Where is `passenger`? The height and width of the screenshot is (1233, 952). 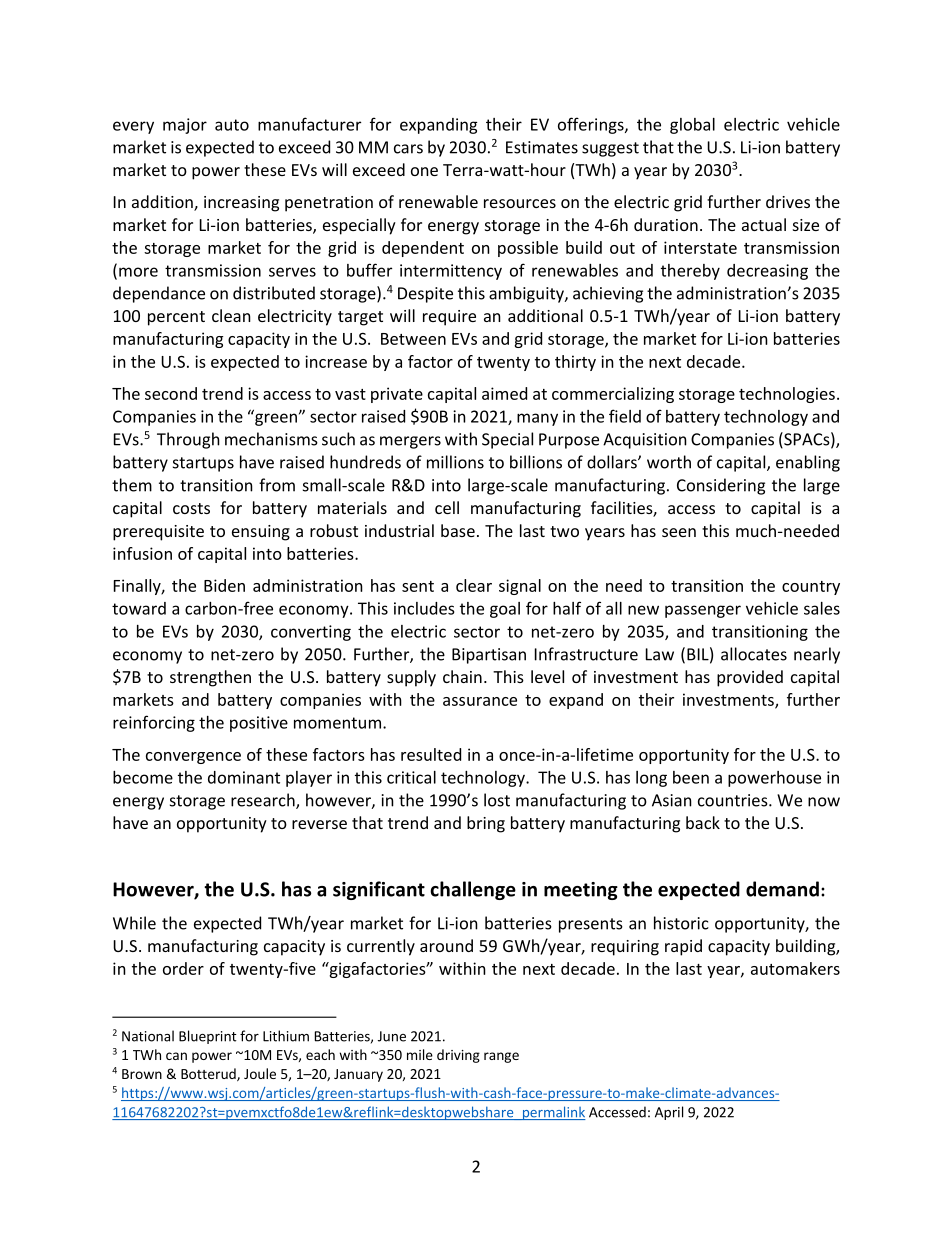 passenger is located at coordinates (703, 611).
